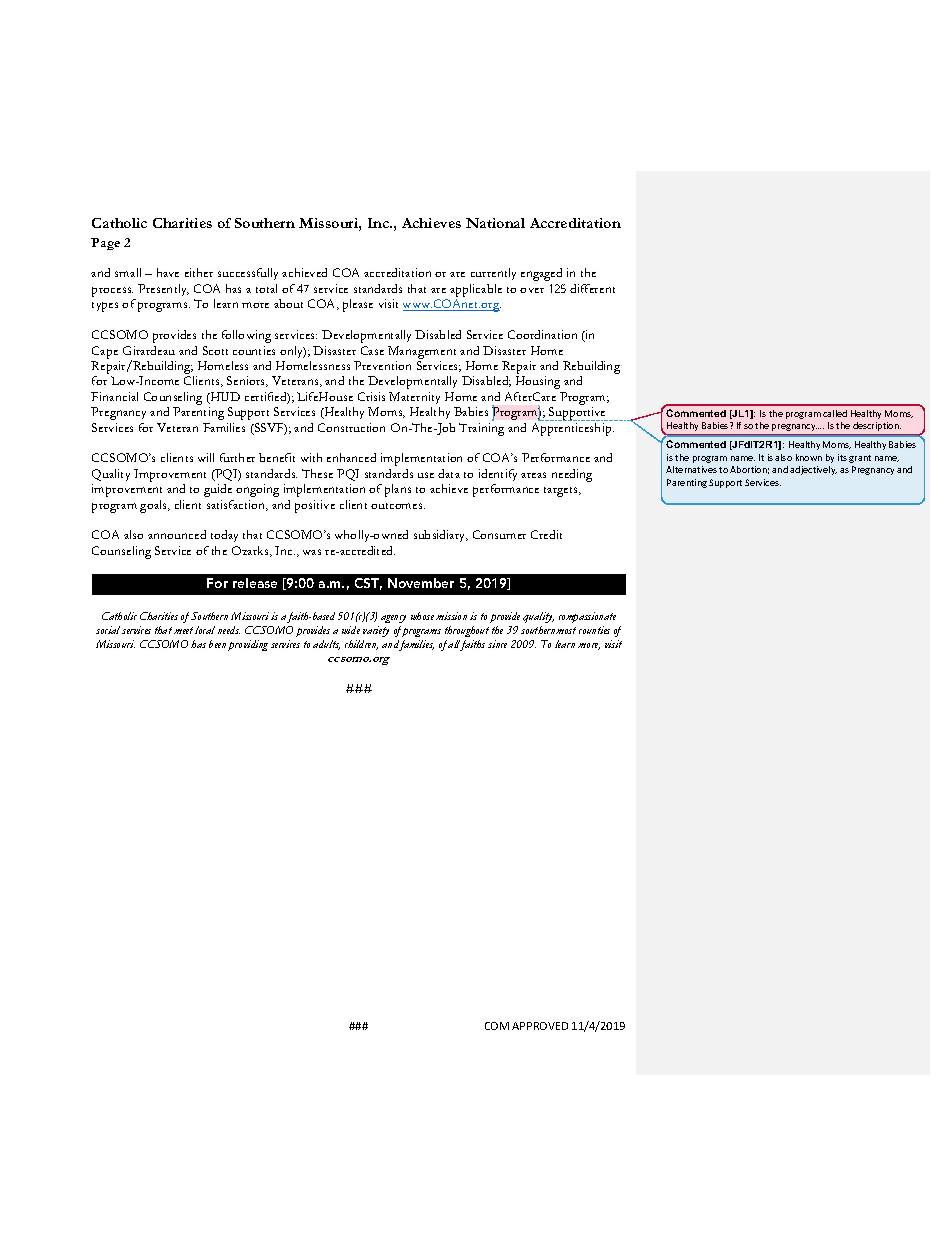 The width and height of the screenshot is (952, 1233). Describe the element at coordinates (587, 617) in the screenshot. I see `compassionate` at that location.
